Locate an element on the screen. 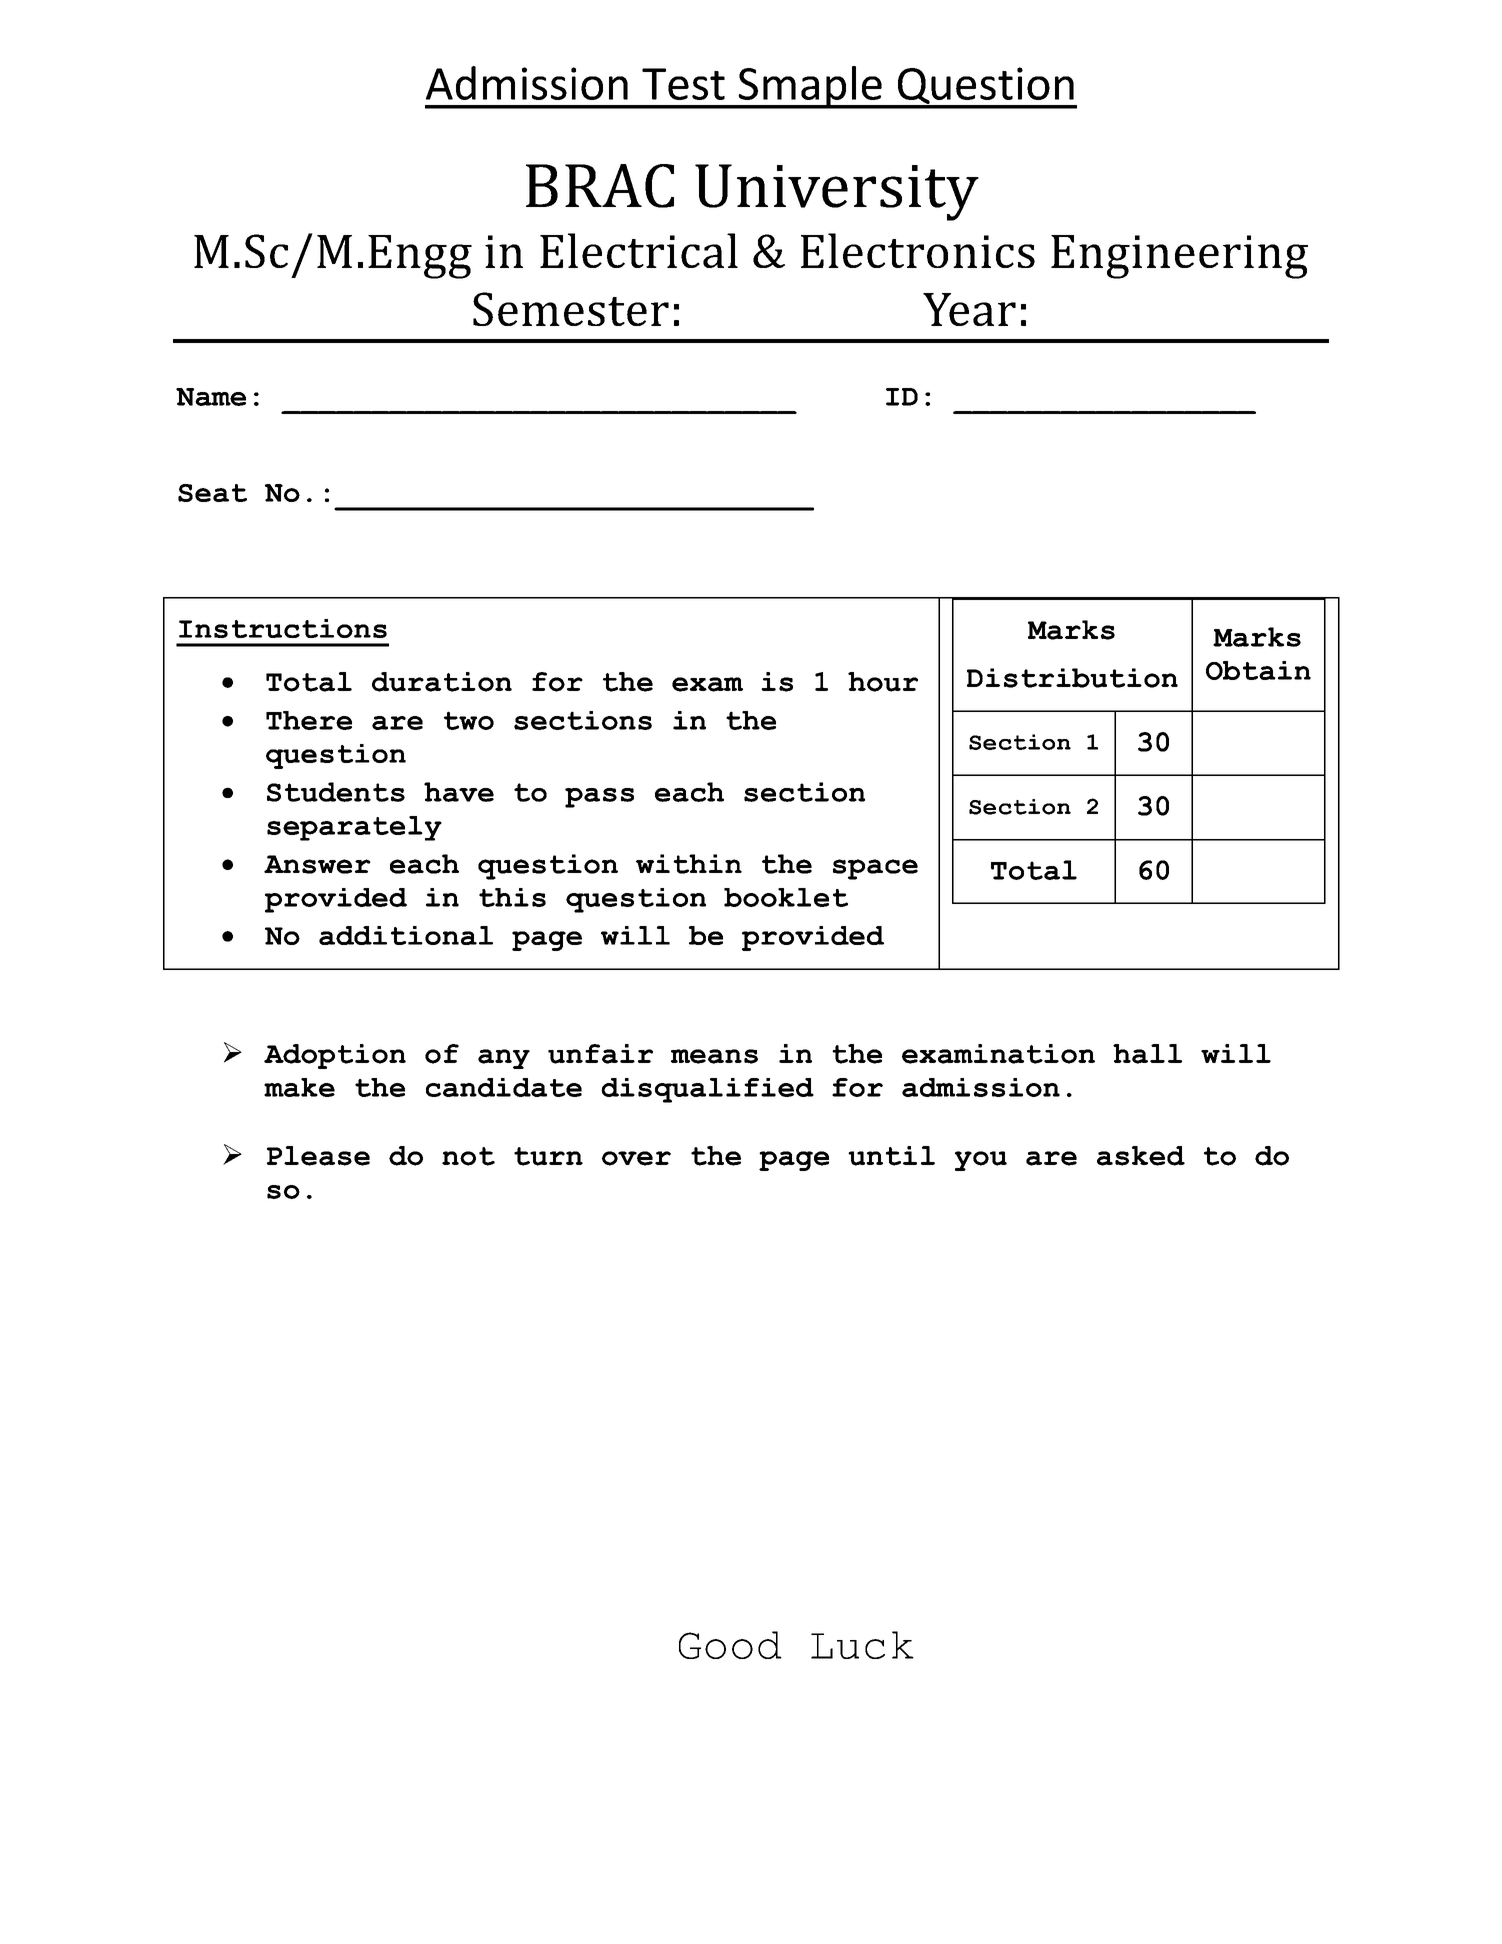 Image resolution: width=1502 pixels, height=1944 pixels. Luck is located at coordinates (862, 1645).
